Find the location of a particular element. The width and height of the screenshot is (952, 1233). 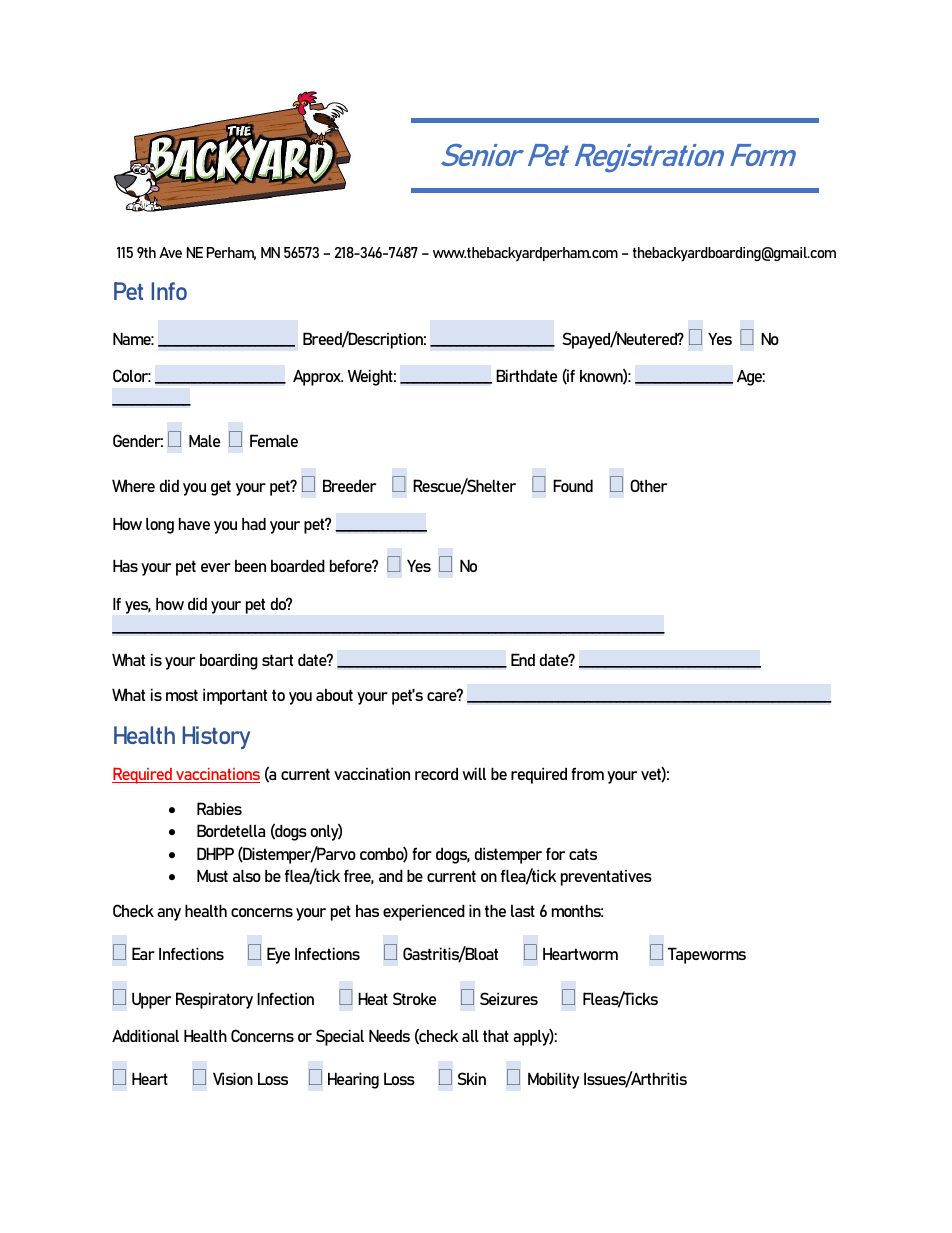

about is located at coordinates (334, 695).
